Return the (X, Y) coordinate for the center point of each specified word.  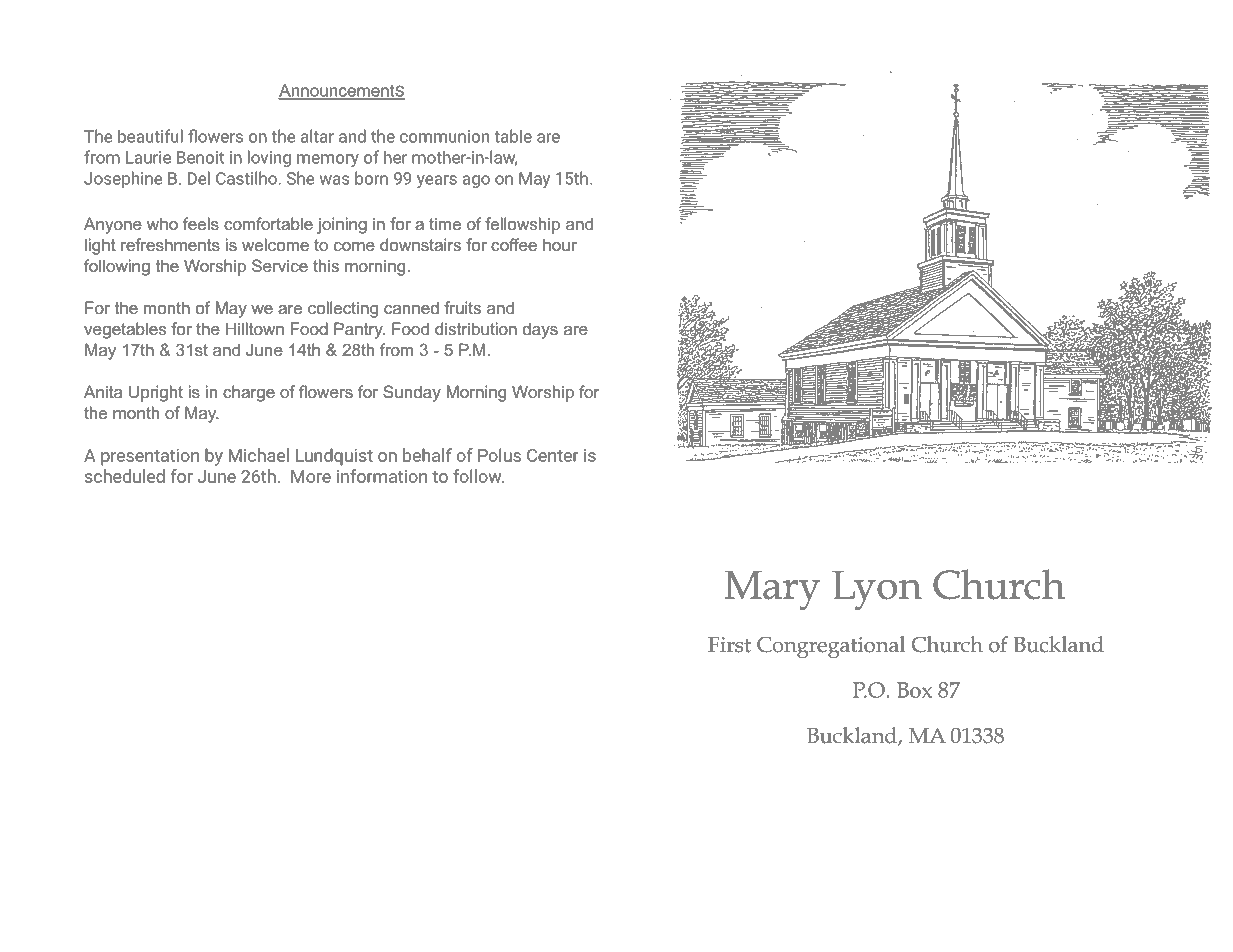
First (729, 645)
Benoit (200, 157)
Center (553, 455)
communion (444, 136)
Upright (156, 393)
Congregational (831, 647)
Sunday (412, 393)
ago (476, 181)
